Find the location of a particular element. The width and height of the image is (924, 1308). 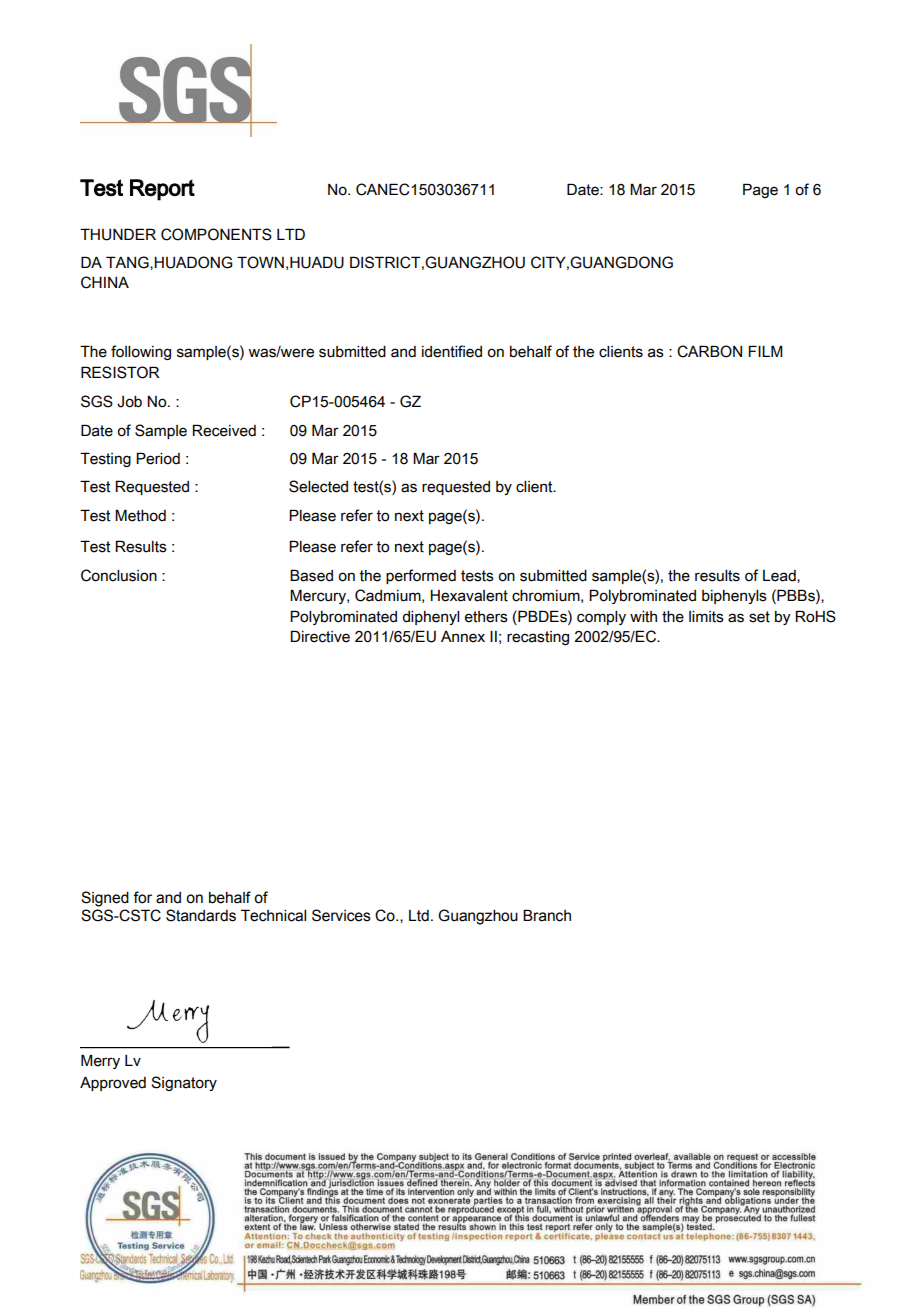

Method is located at coordinates (140, 515).
